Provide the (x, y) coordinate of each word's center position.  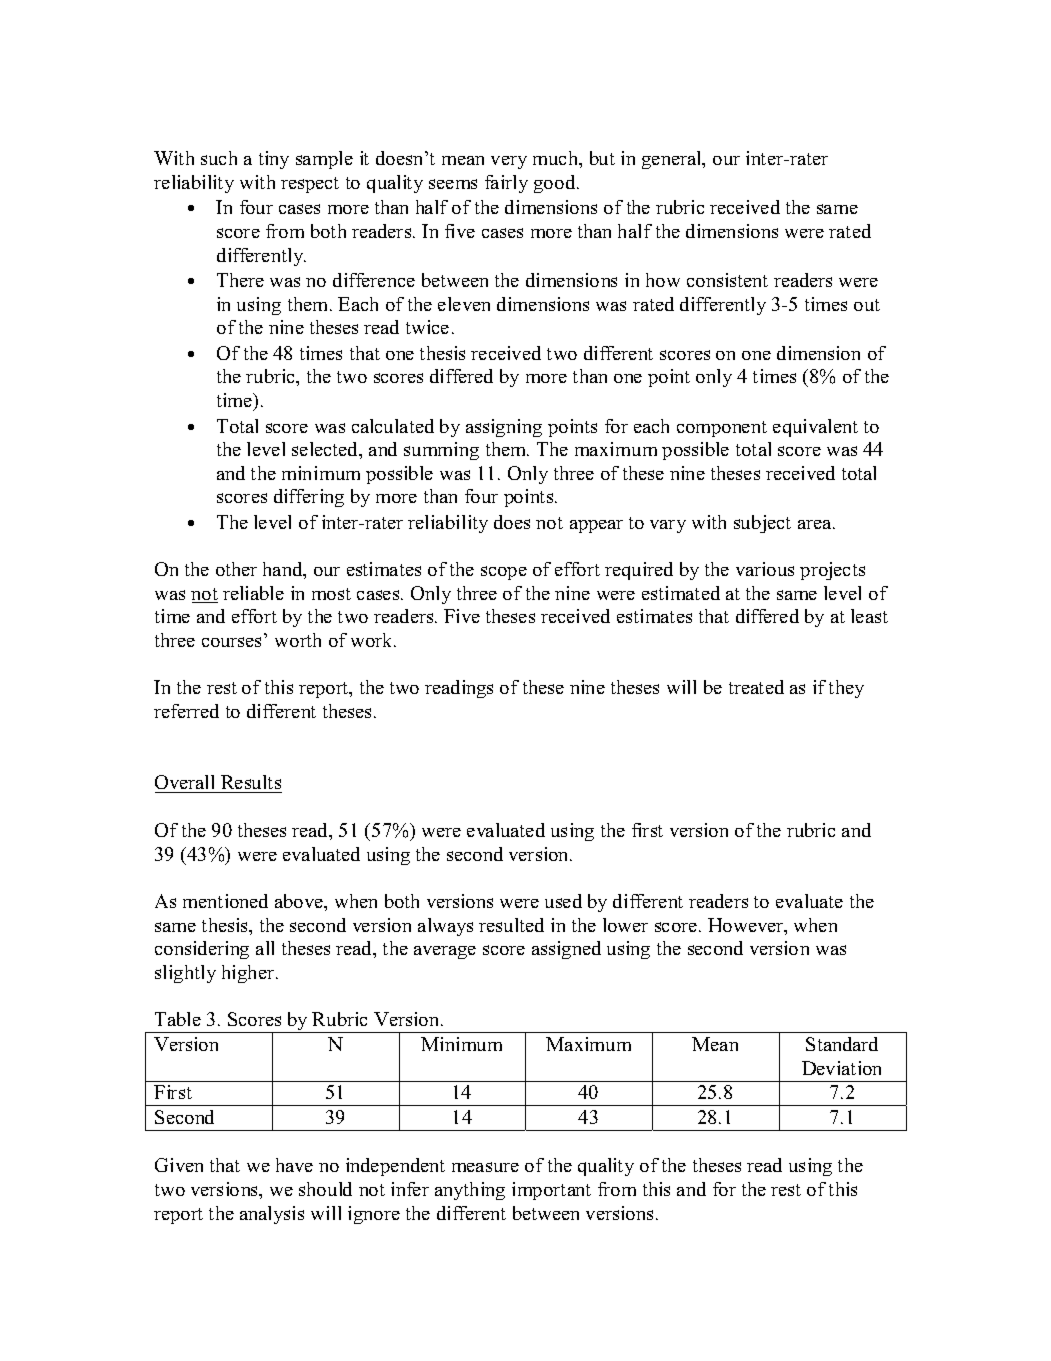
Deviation (841, 1068)
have (294, 1165)
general (673, 160)
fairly (506, 184)
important (551, 1191)
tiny (274, 160)
